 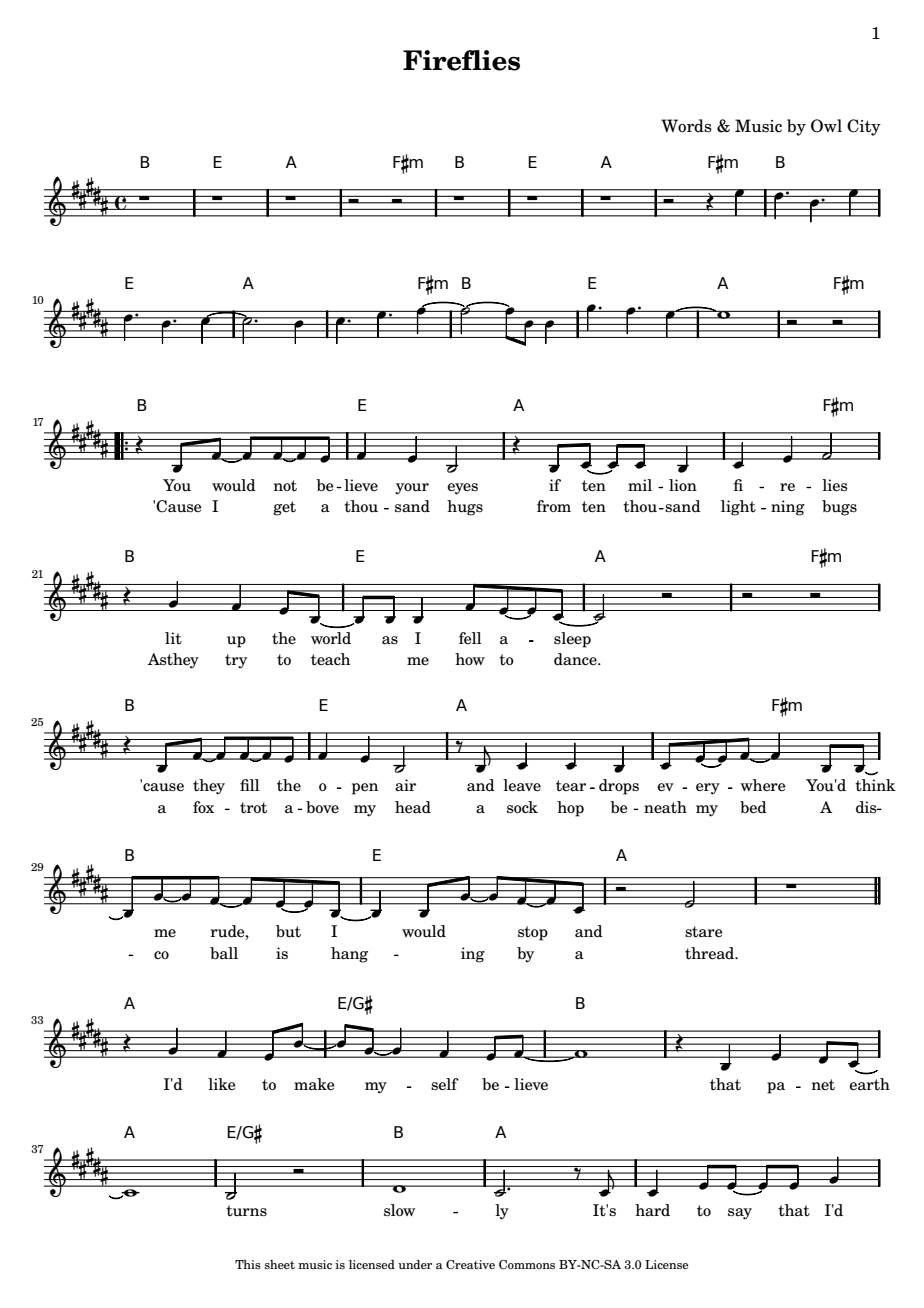 What do you see at coordinates (686, 126) in the screenshot?
I see `Words` at bounding box center [686, 126].
